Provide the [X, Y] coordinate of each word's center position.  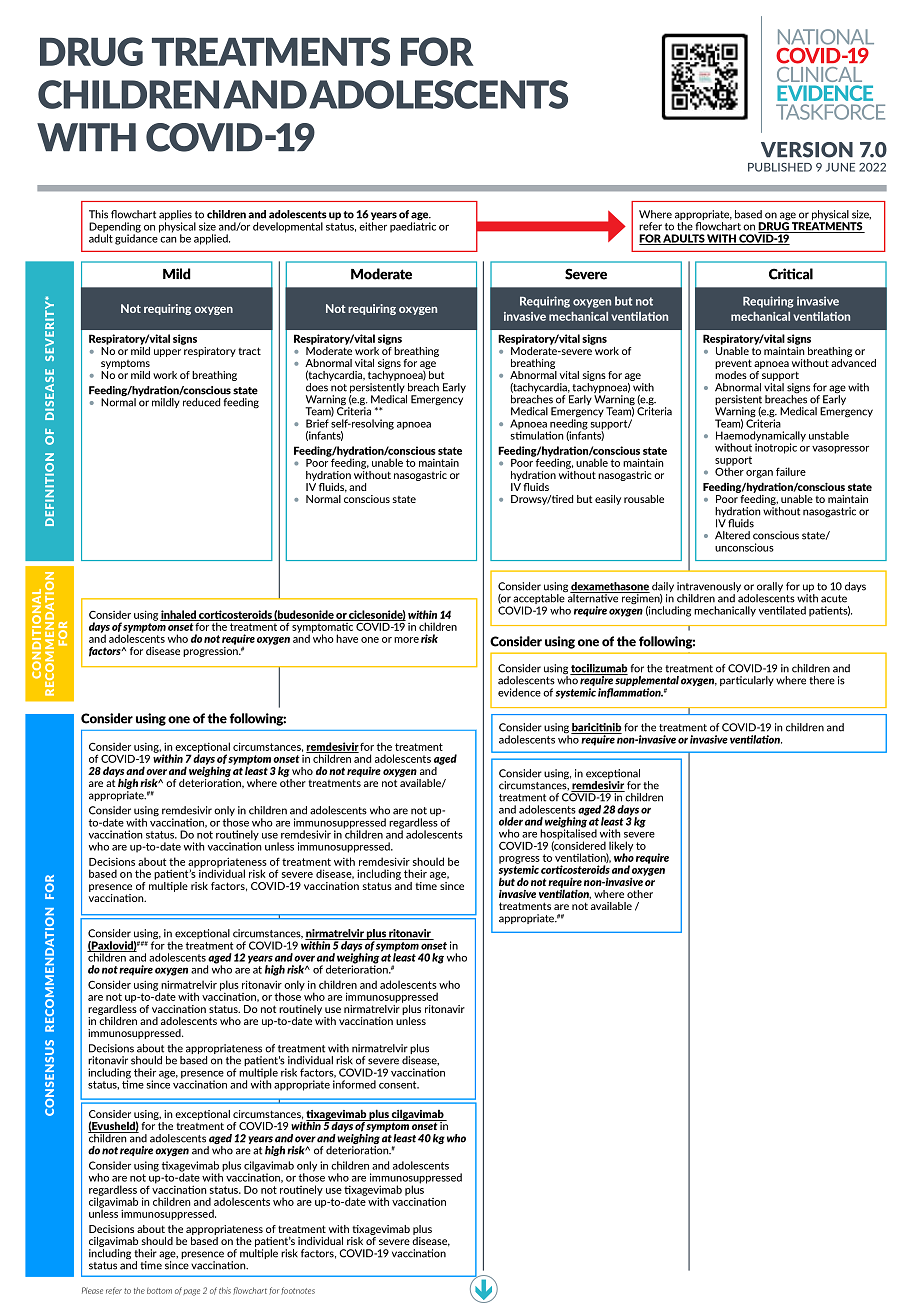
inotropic [776, 447]
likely [621, 847]
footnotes [298, 1291]
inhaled [179, 615]
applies [175, 216]
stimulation [537, 434]
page [191, 1292]
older [511, 821]
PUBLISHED [780, 167]
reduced [201, 402]
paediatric [413, 227]
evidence [519, 692]
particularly [747, 681]
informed [354, 1084]
